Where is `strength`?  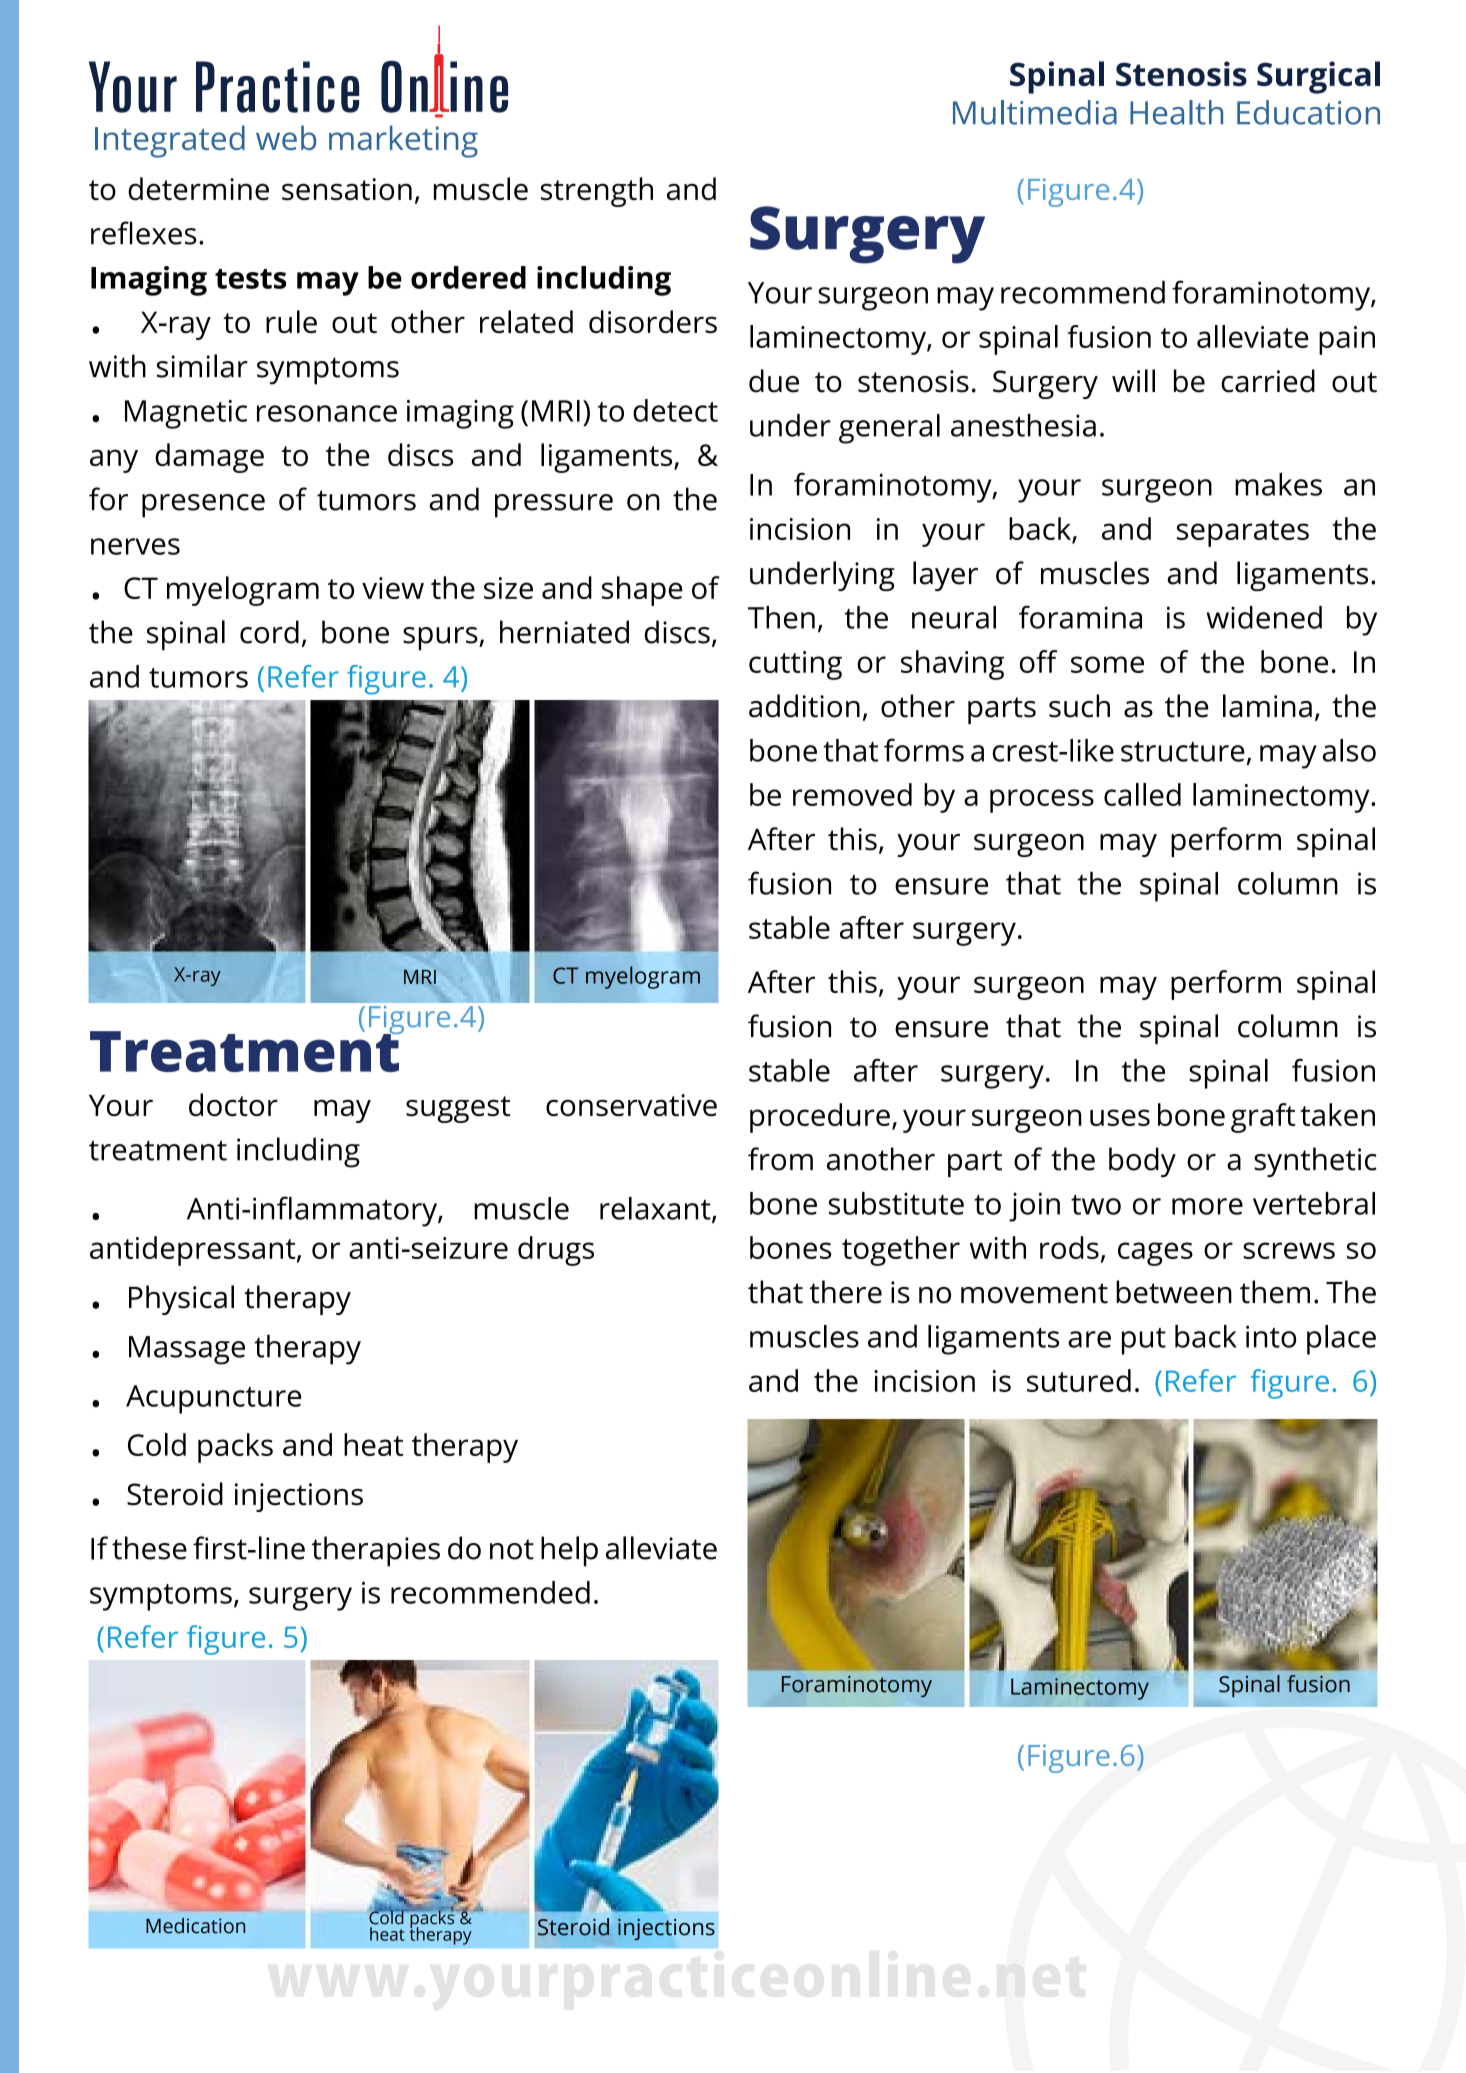 strength is located at coordinates (597, 192).
